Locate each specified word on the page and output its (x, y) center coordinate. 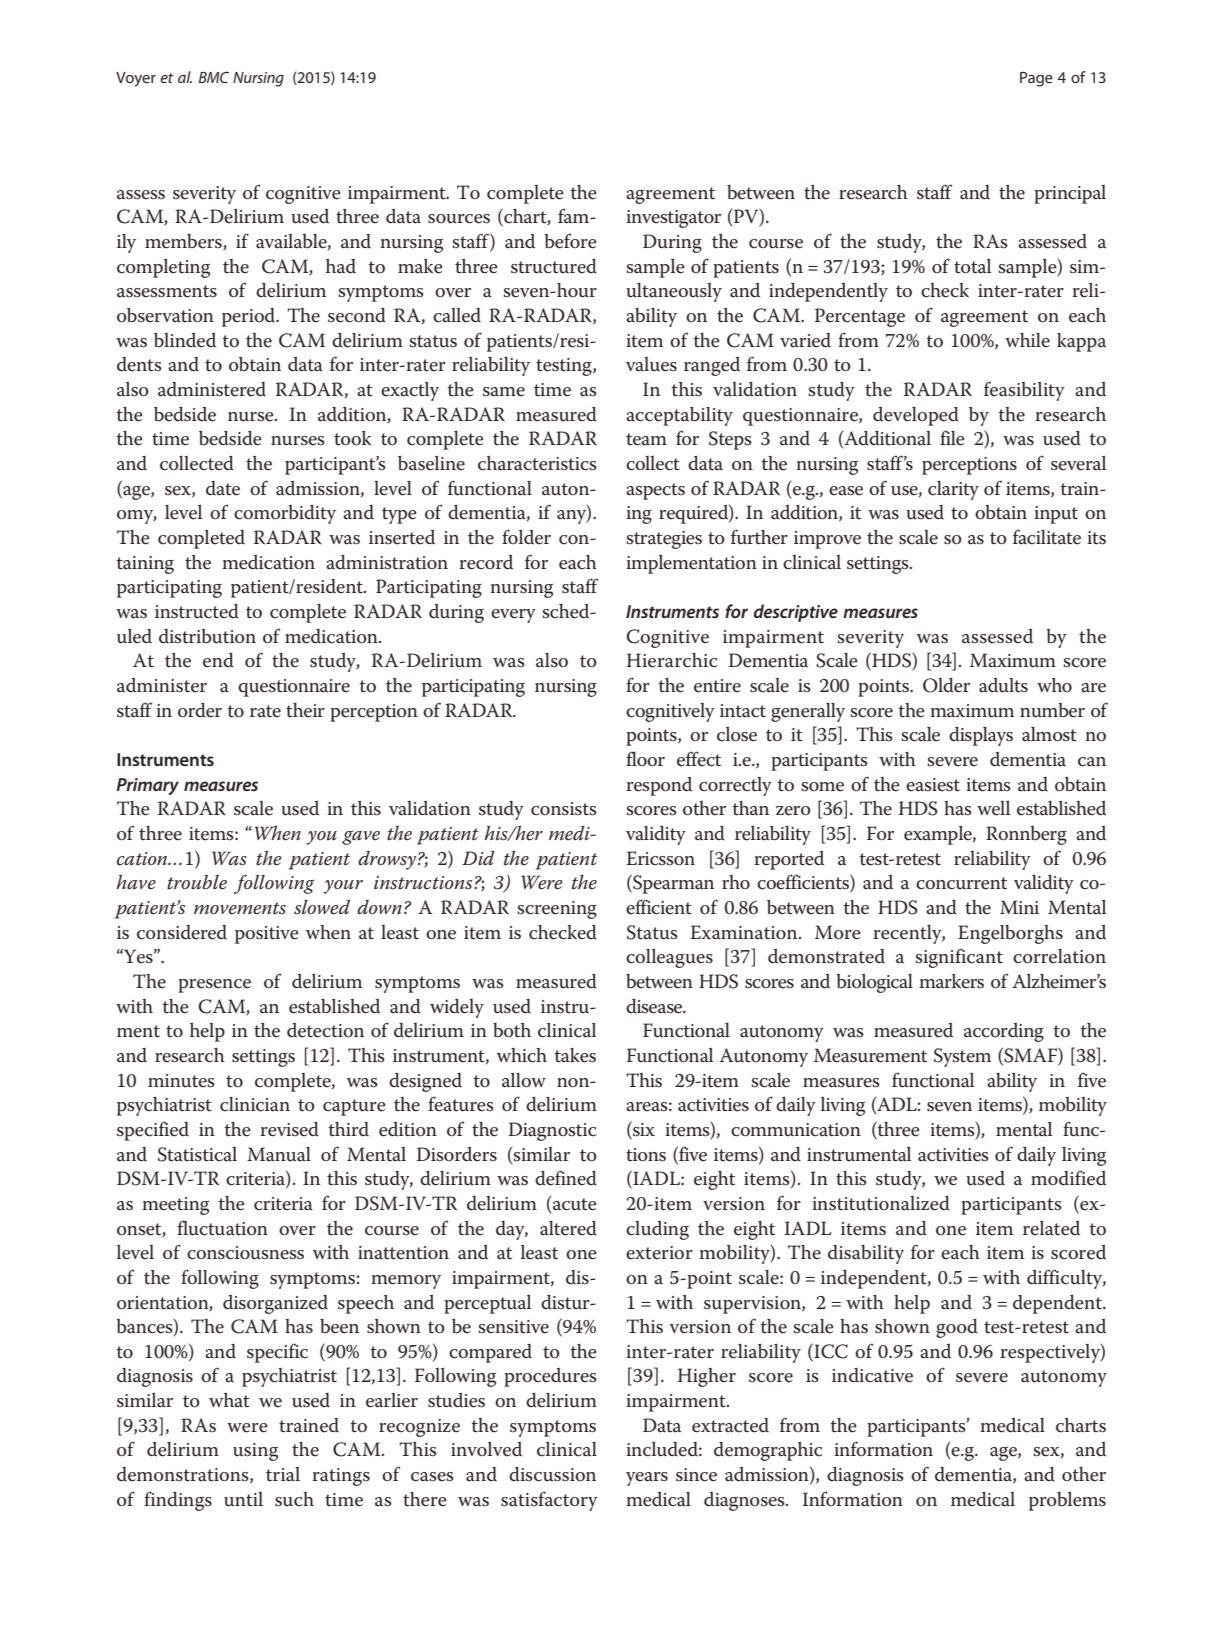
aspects (655, 491)
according (1004, 1032)
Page (1036, 79)
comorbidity (285, 514)
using (255, 1452)
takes (575, 1055)
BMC (214, 77)
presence (214, 986)
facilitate (1047, 537)
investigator (673, 219)
